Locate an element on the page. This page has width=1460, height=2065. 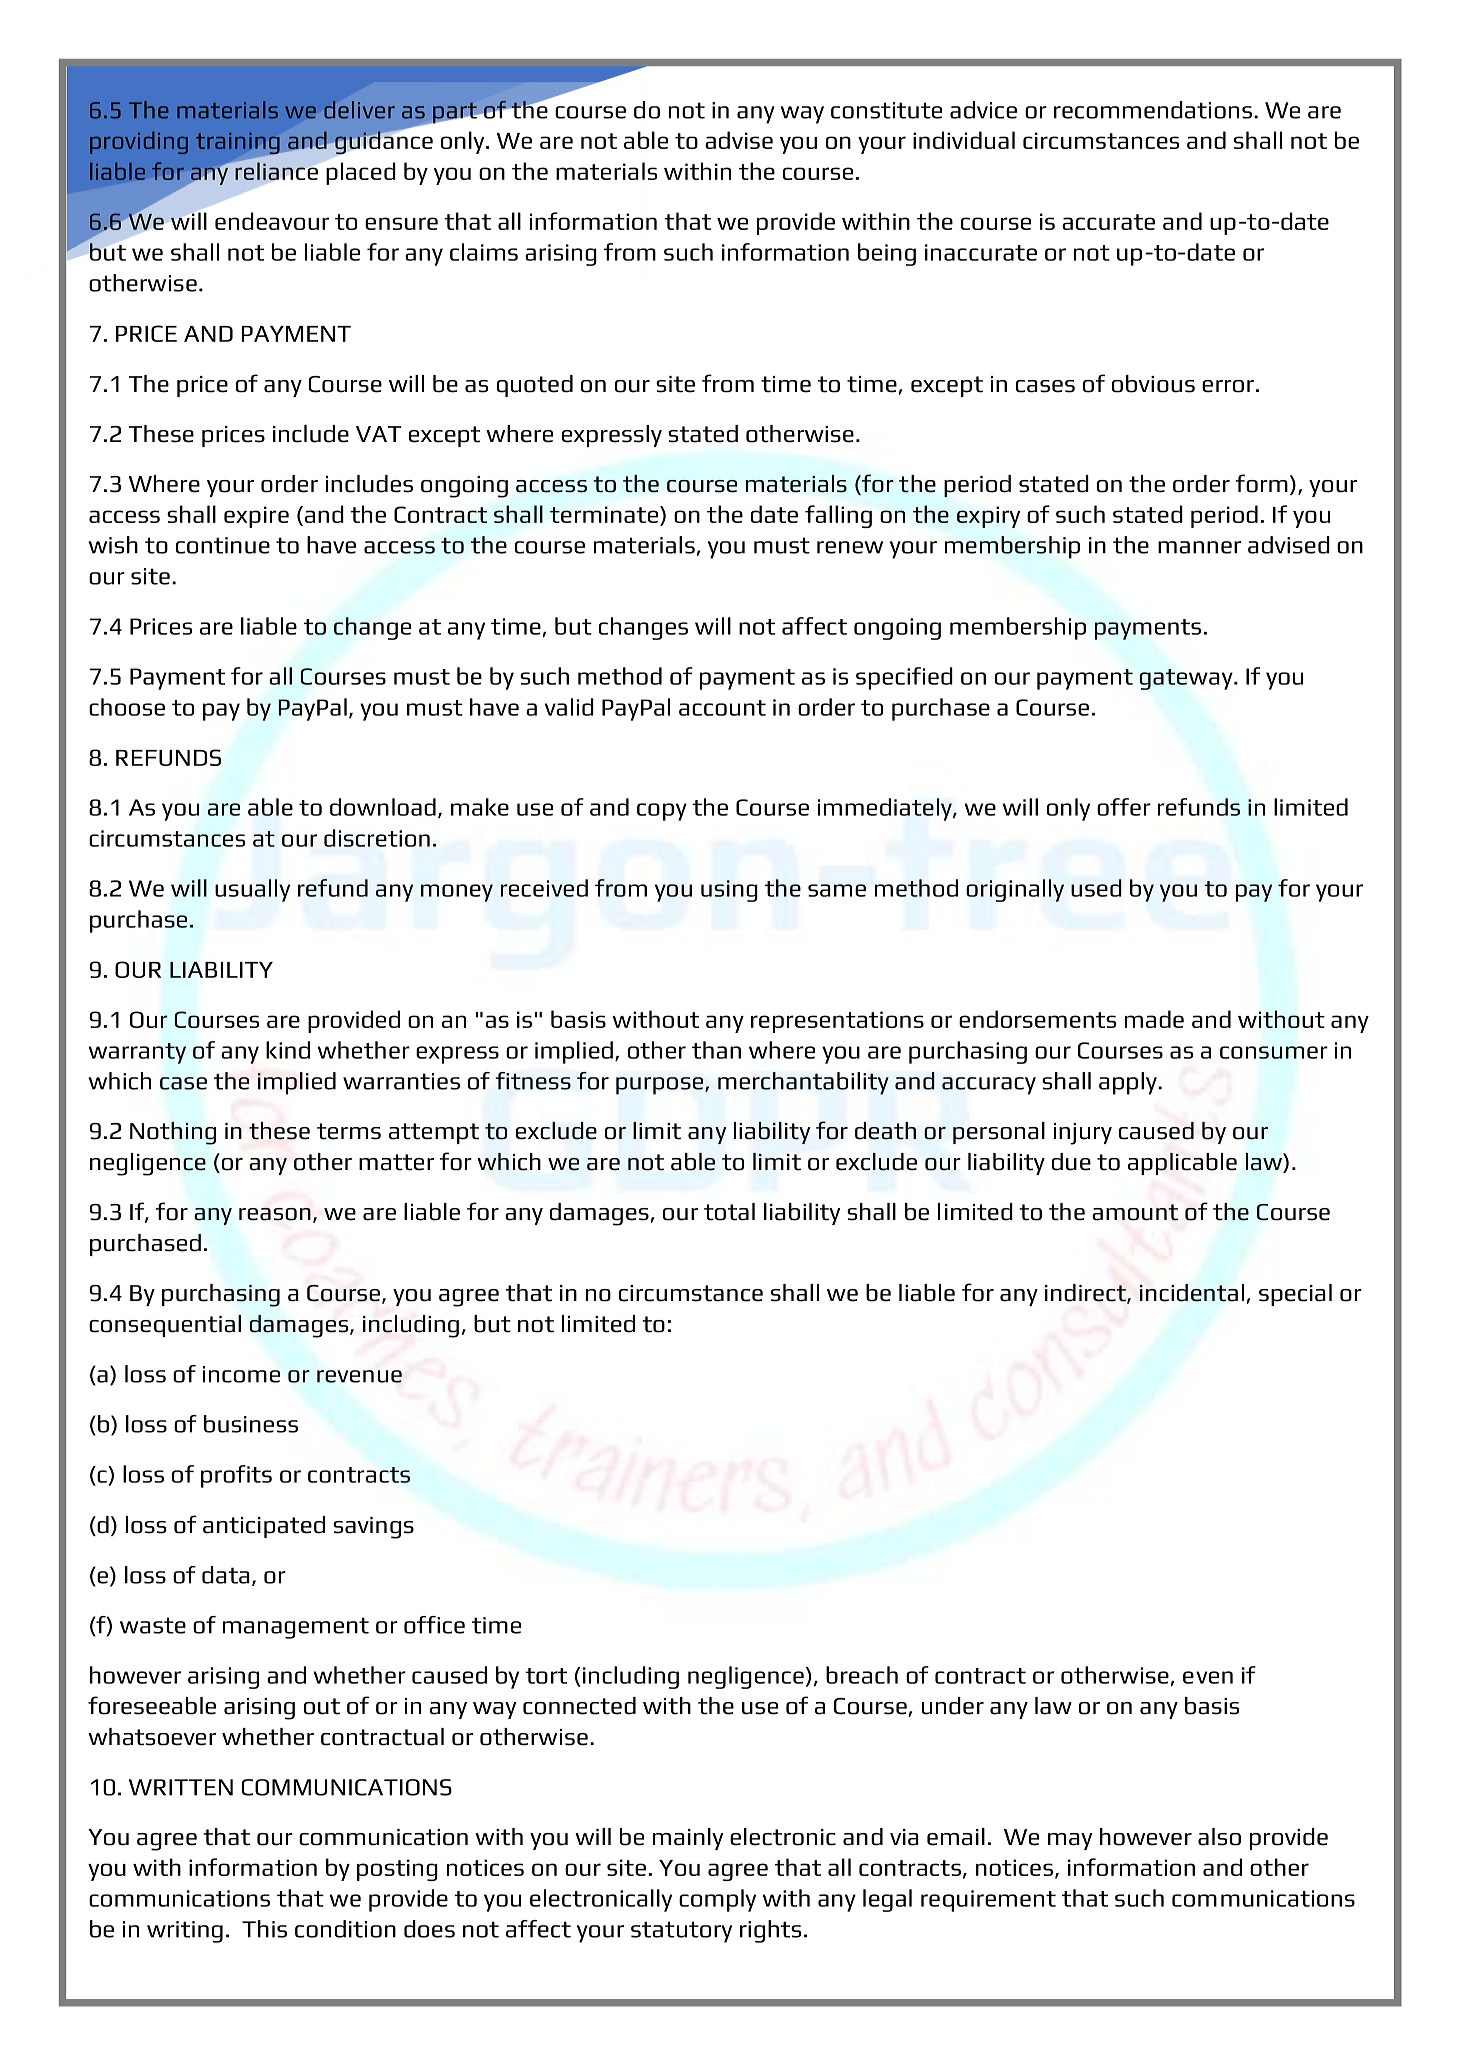
made is located at coordinates (1154, 1019).
